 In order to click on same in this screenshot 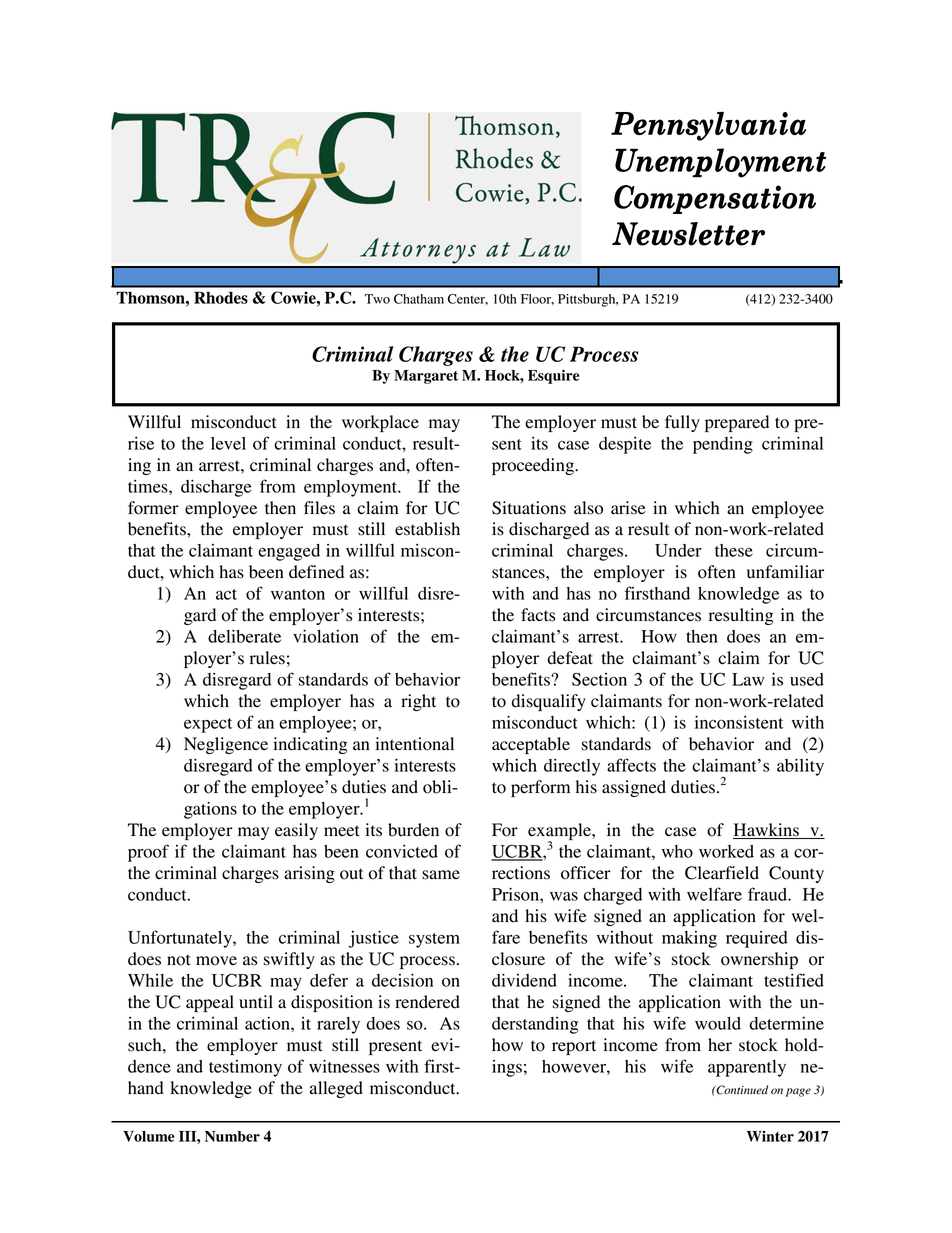, I will do `click(441, 875)`.
